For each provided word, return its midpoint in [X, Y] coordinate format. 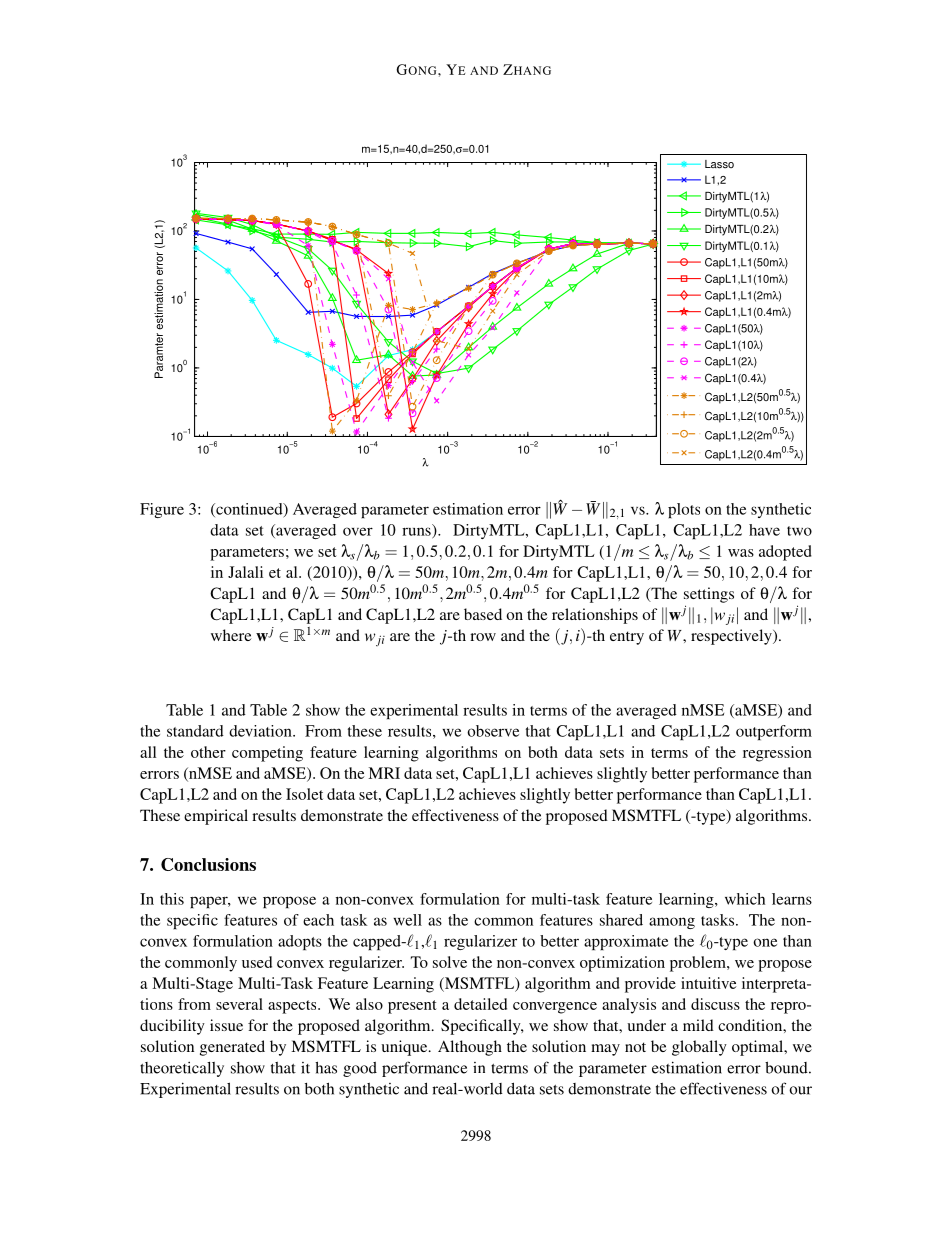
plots [684, 510]
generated [232, 1048]
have [764, 530]
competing [267, 754]
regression [777, 754]
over [358, 531]
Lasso [719, 164]
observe [493, 731]
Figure [162, 510]
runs [417, 532]
